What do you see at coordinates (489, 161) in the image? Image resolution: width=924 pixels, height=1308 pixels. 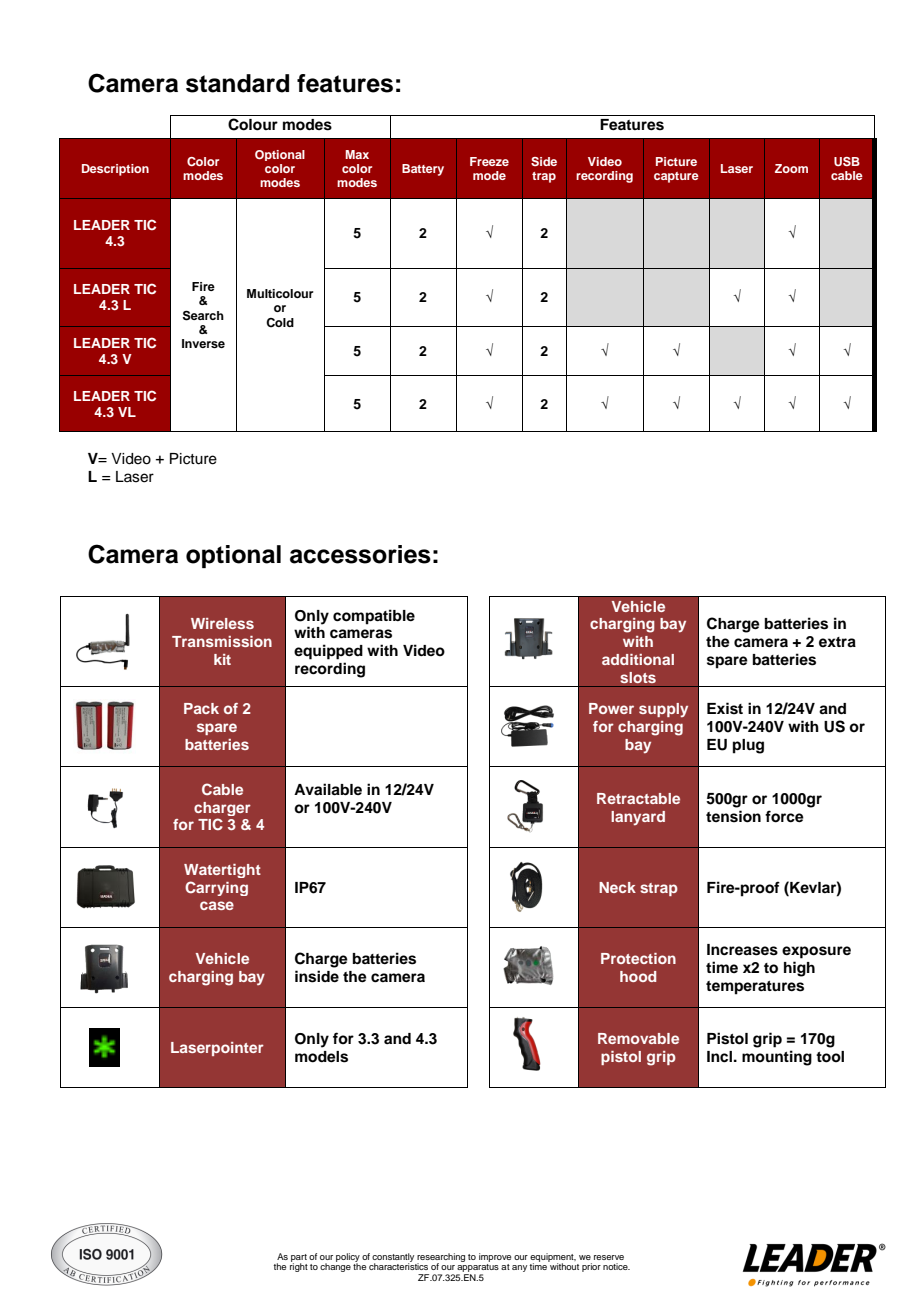 I see `Freeze` at bounding box center [489, 161].
